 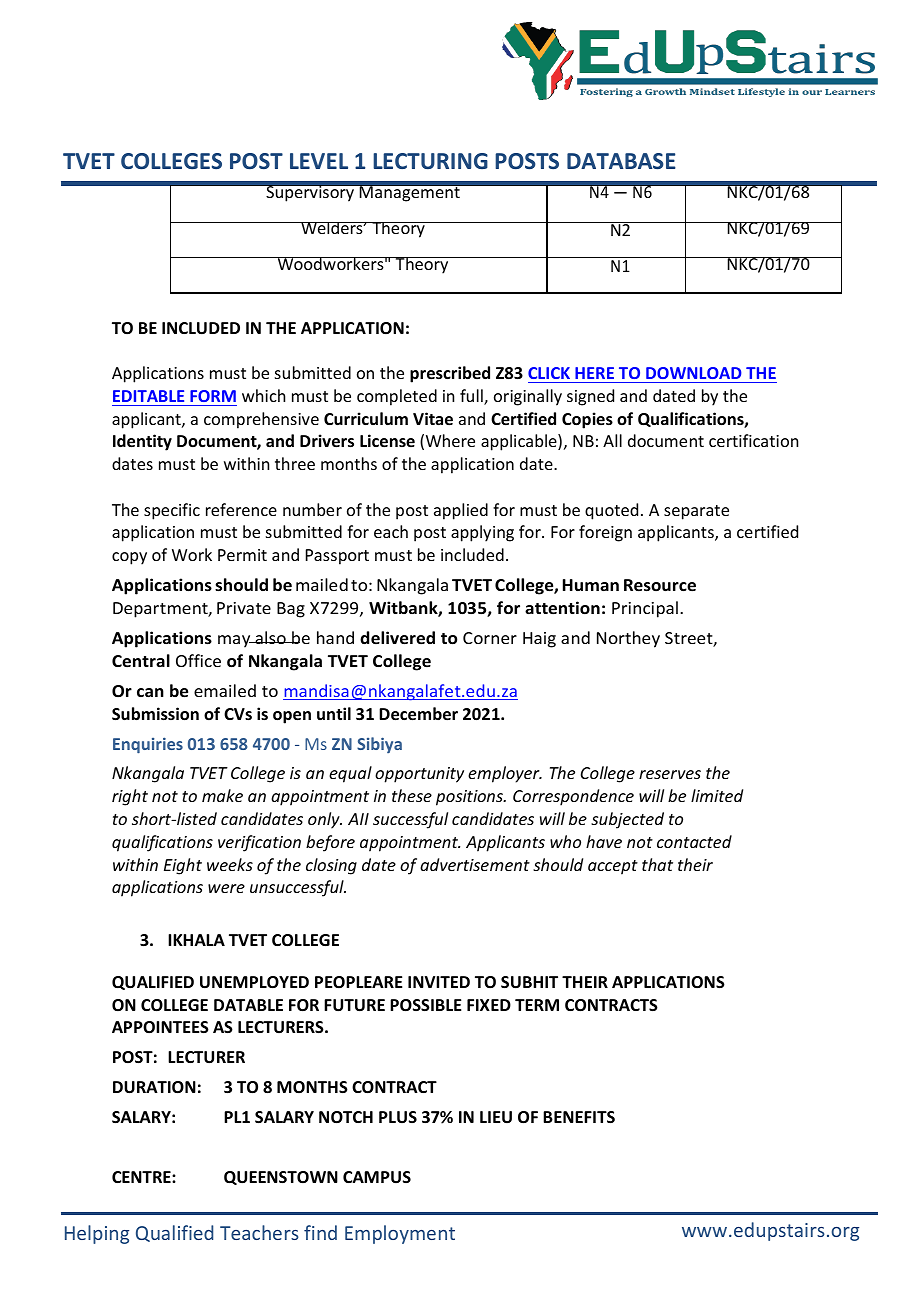 What do you see at coordinates (670, 774) in the image?
I see `reserves` at bounding box center [670, 774].
